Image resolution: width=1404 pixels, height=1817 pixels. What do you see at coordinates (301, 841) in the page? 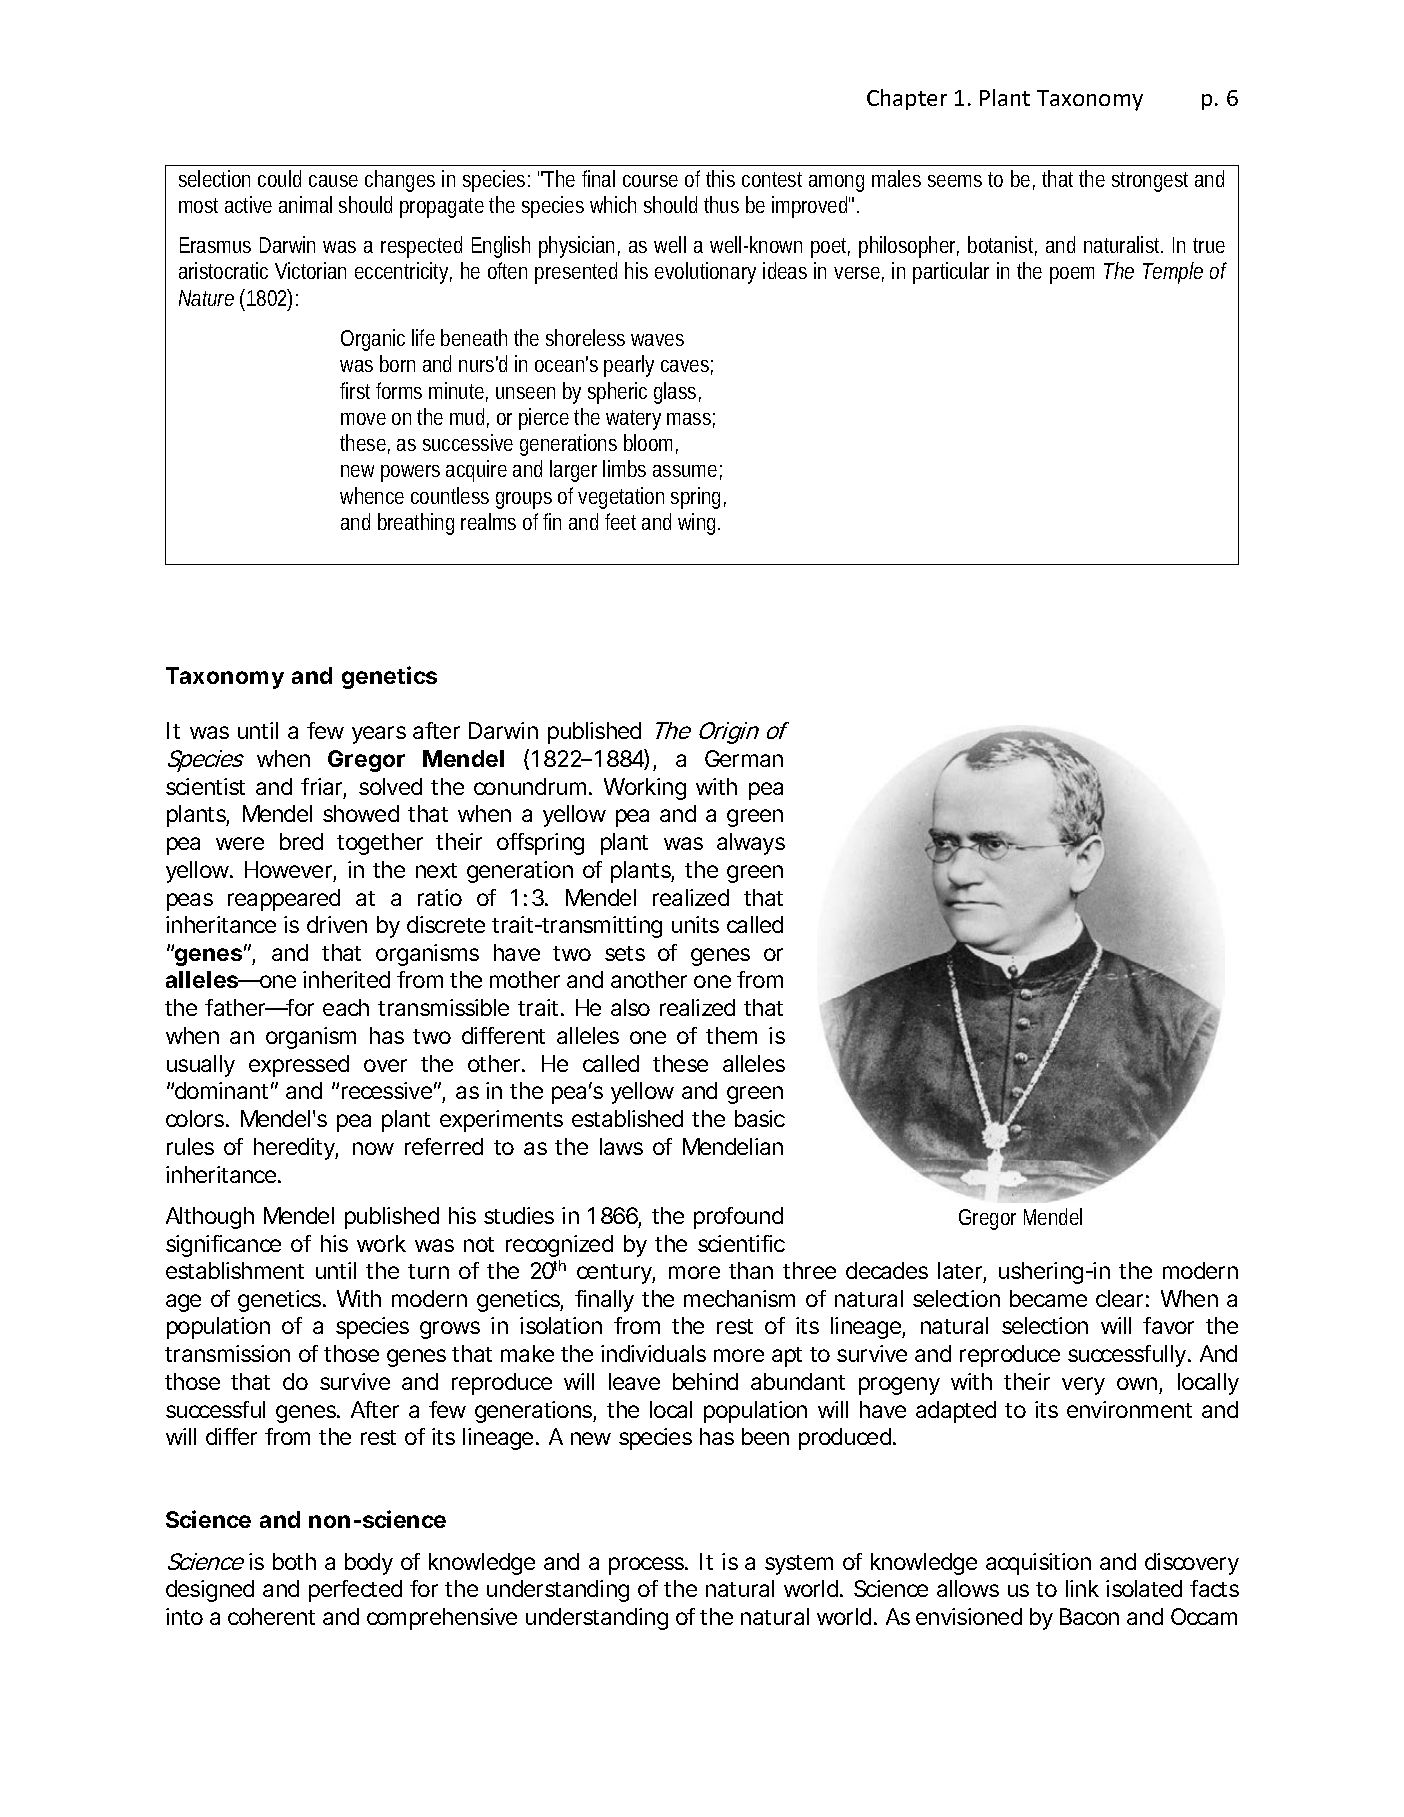
I see `bred` at bounding box center [301, 841].
